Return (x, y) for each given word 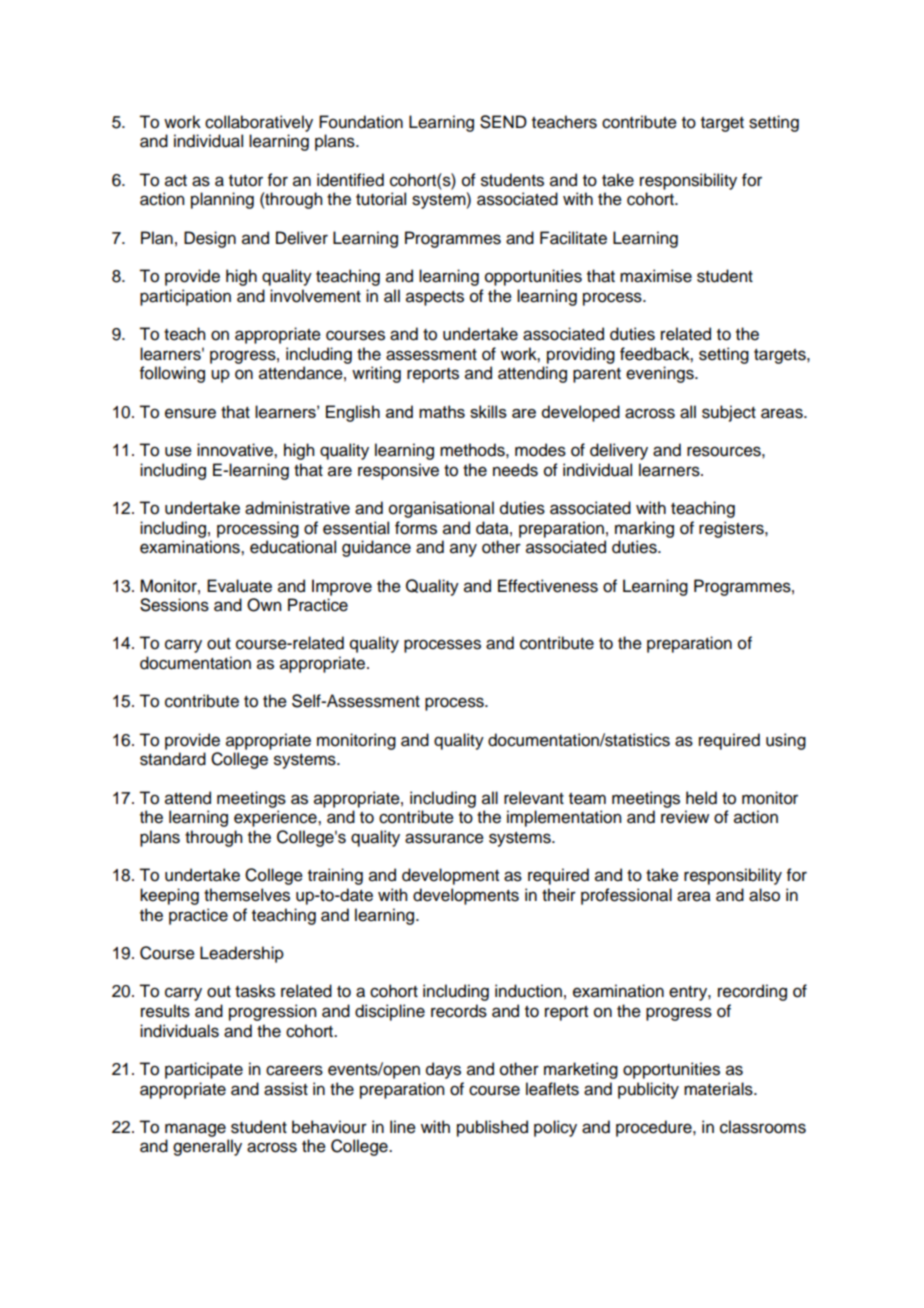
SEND (503, 122)
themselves (247, 895)
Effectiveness (548, 586)
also (764, 895)
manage (195, 1130)
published (492, 1128)
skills (488, 411)
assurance (444, 838)
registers (732, 529)
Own (264, 605)
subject (729, 413)
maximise (656, 276)
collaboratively (259, 123)
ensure (190, 413)
